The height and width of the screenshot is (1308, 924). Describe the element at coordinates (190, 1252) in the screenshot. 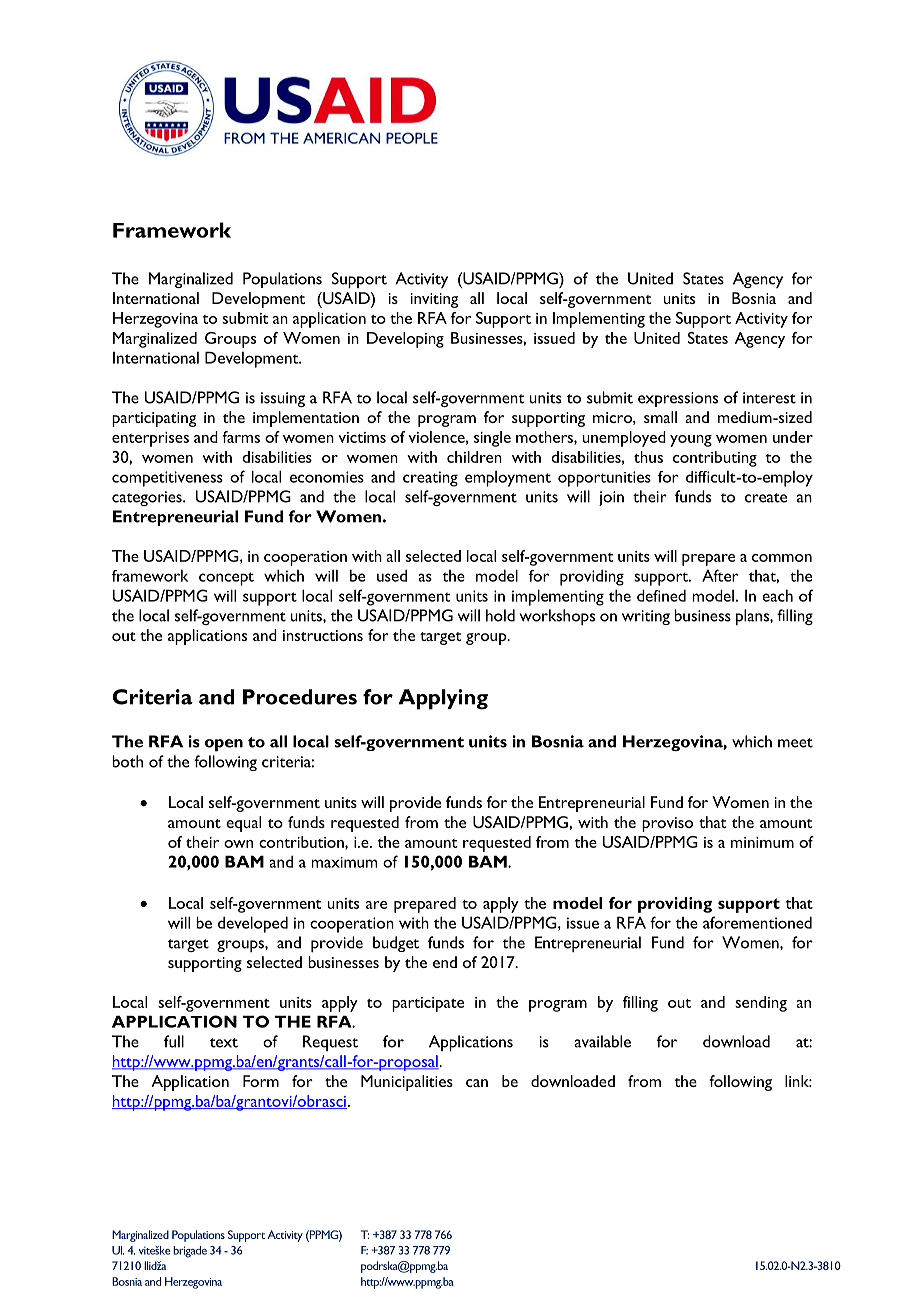

I see `brigade` at that location.
